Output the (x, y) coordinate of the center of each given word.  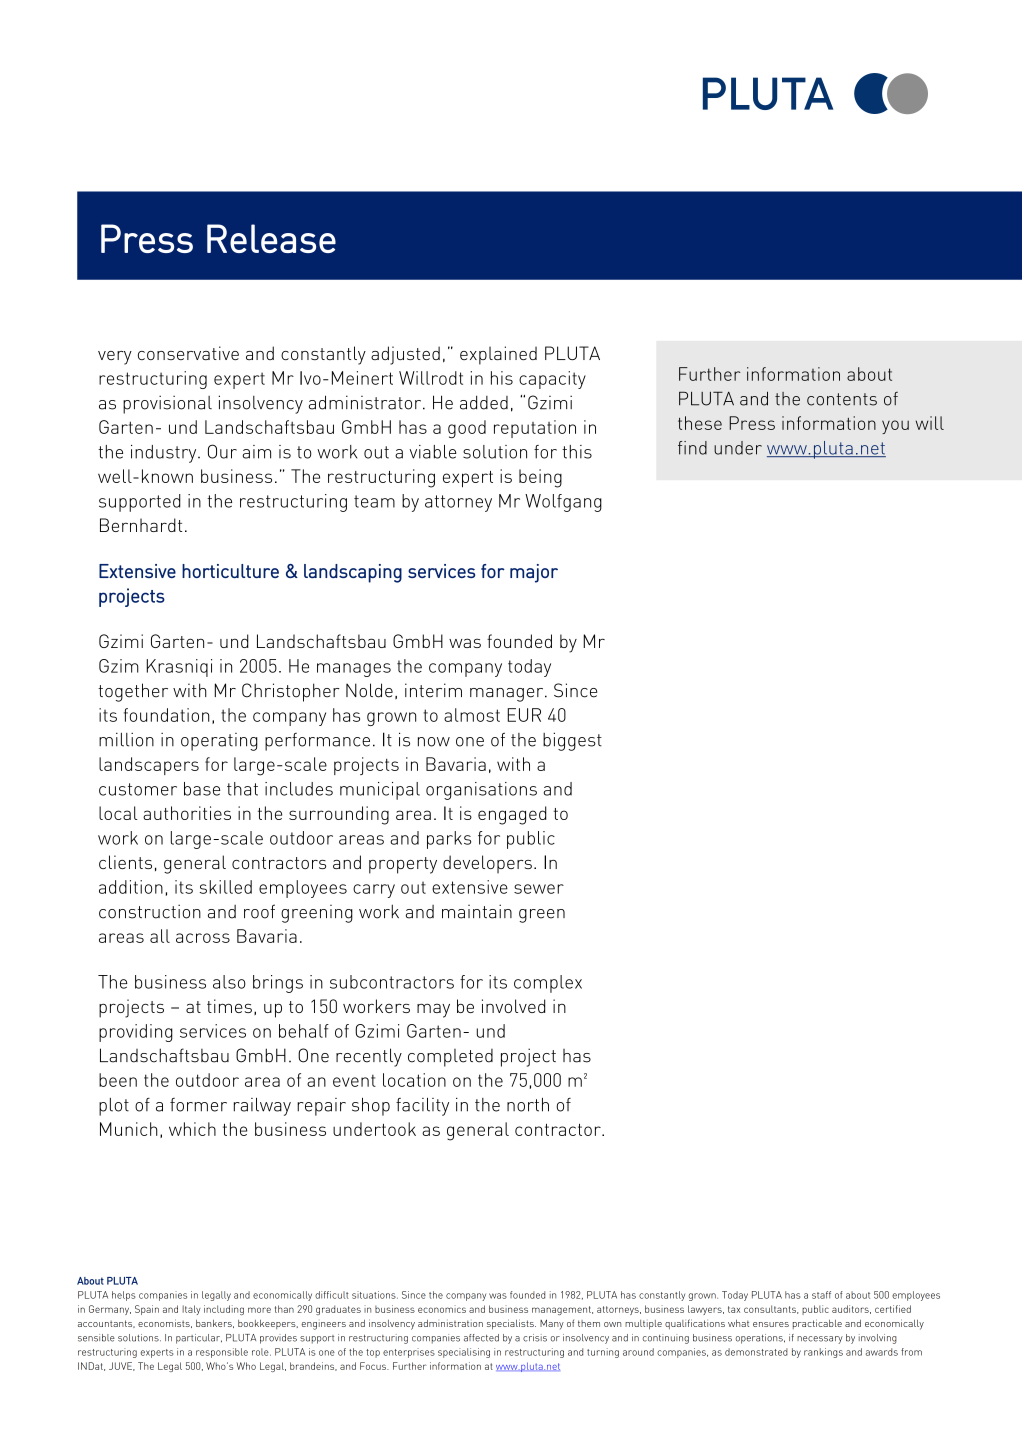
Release (271, 238)
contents (842, 399)
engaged (512, 815)
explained (498, 355)
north (528, 1105)
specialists (511, 1324)
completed (450, 1058)
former (198, 1105)
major (534, 573)
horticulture (230, 571)
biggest (572, 741)
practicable (817, 1324)
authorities (187, 813)
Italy (191, 1310)
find (692, 448)
